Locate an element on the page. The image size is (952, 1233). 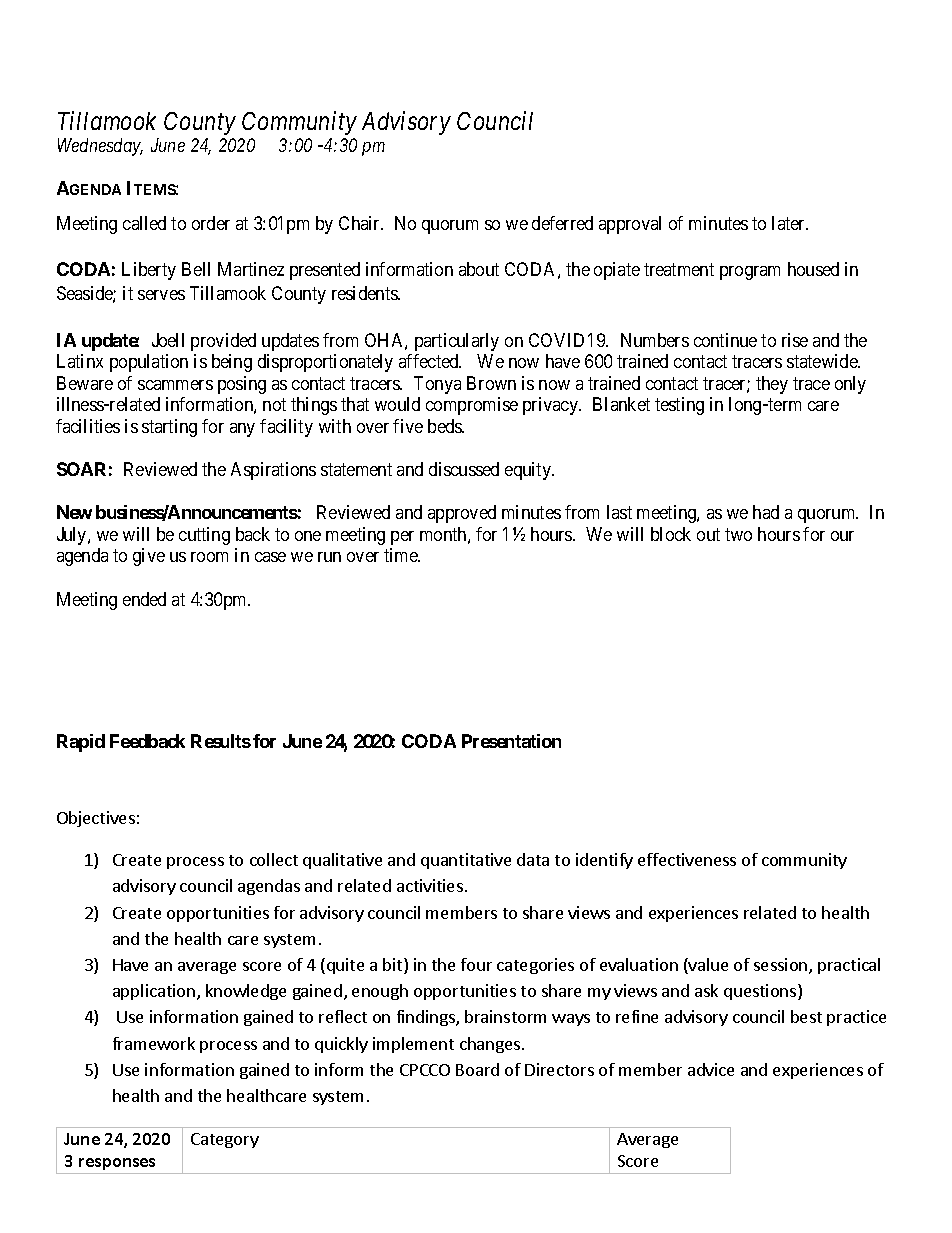
Category is located at coordinates (225, 1140).
